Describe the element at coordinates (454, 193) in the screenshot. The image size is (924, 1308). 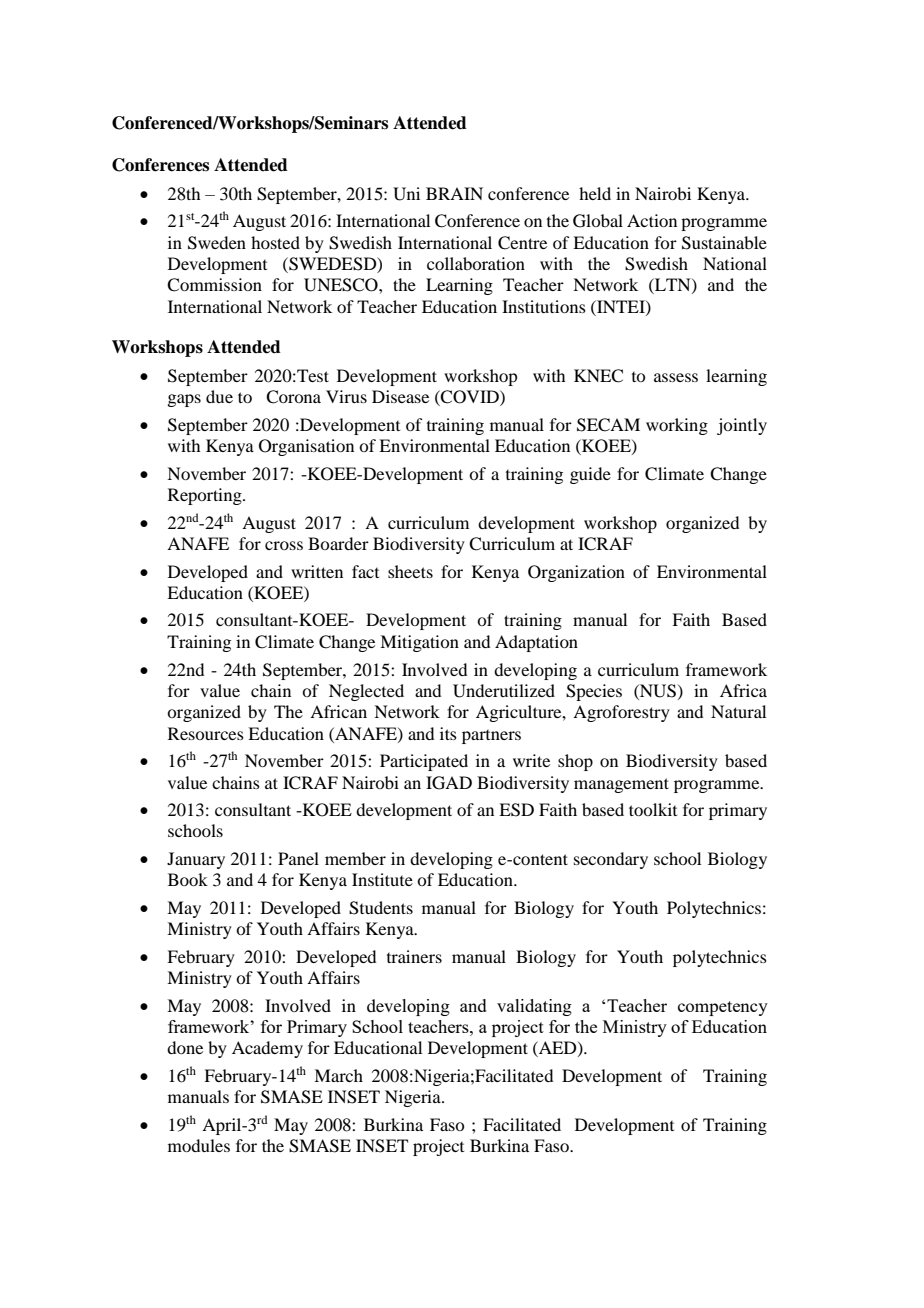
I see `BRAIN` at that location.
